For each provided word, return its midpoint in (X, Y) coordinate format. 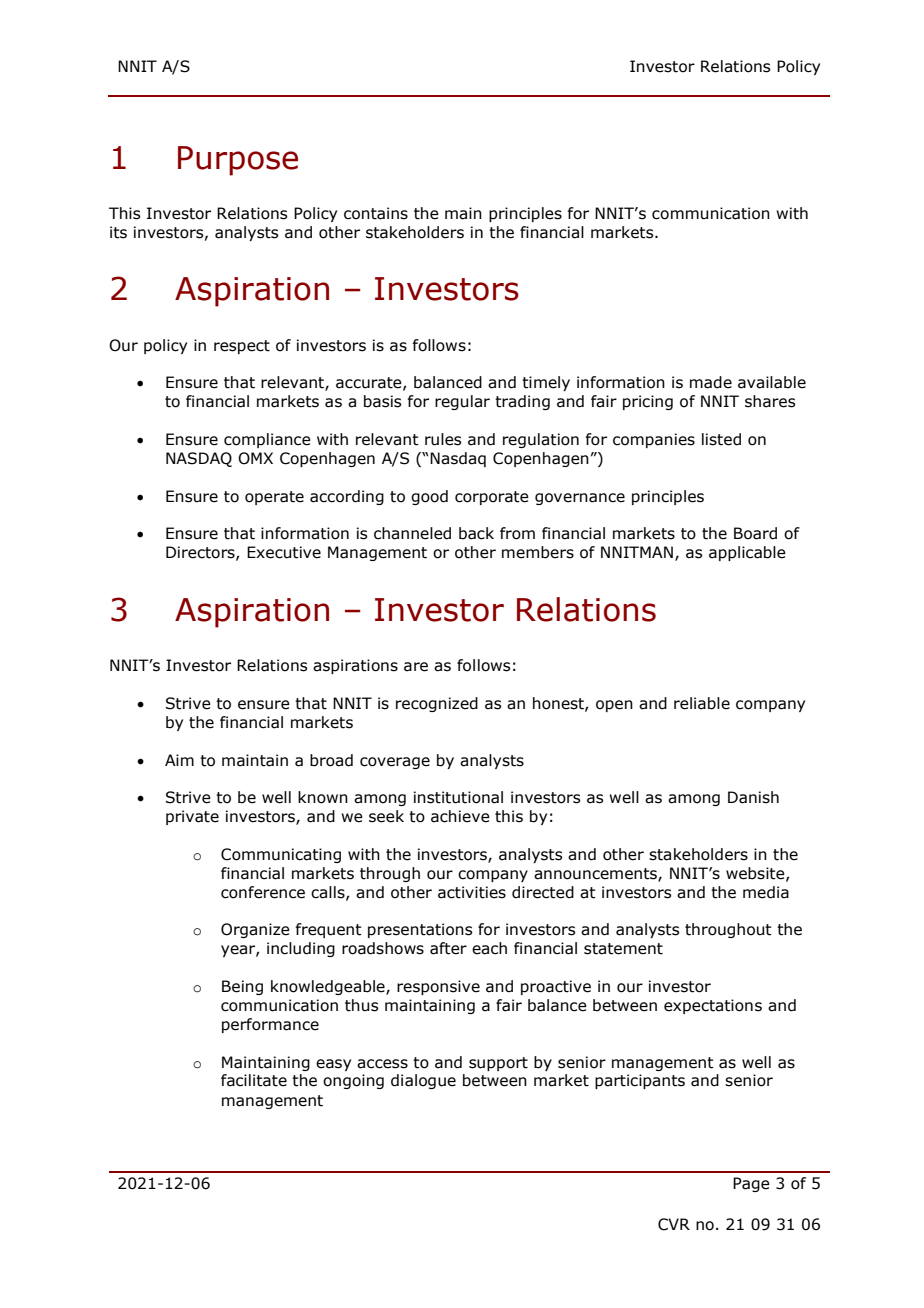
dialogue (423, 1081)
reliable (702, 703)
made (711, 382)
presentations (420, 930)
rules (443, 439)
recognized (437, 704)
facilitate (254, 1080)
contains (376, 213)
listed (721, 439)
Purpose (238, 161)
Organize (255, 930)
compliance (267, 440)
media (766, 892)
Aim (179, 760)
